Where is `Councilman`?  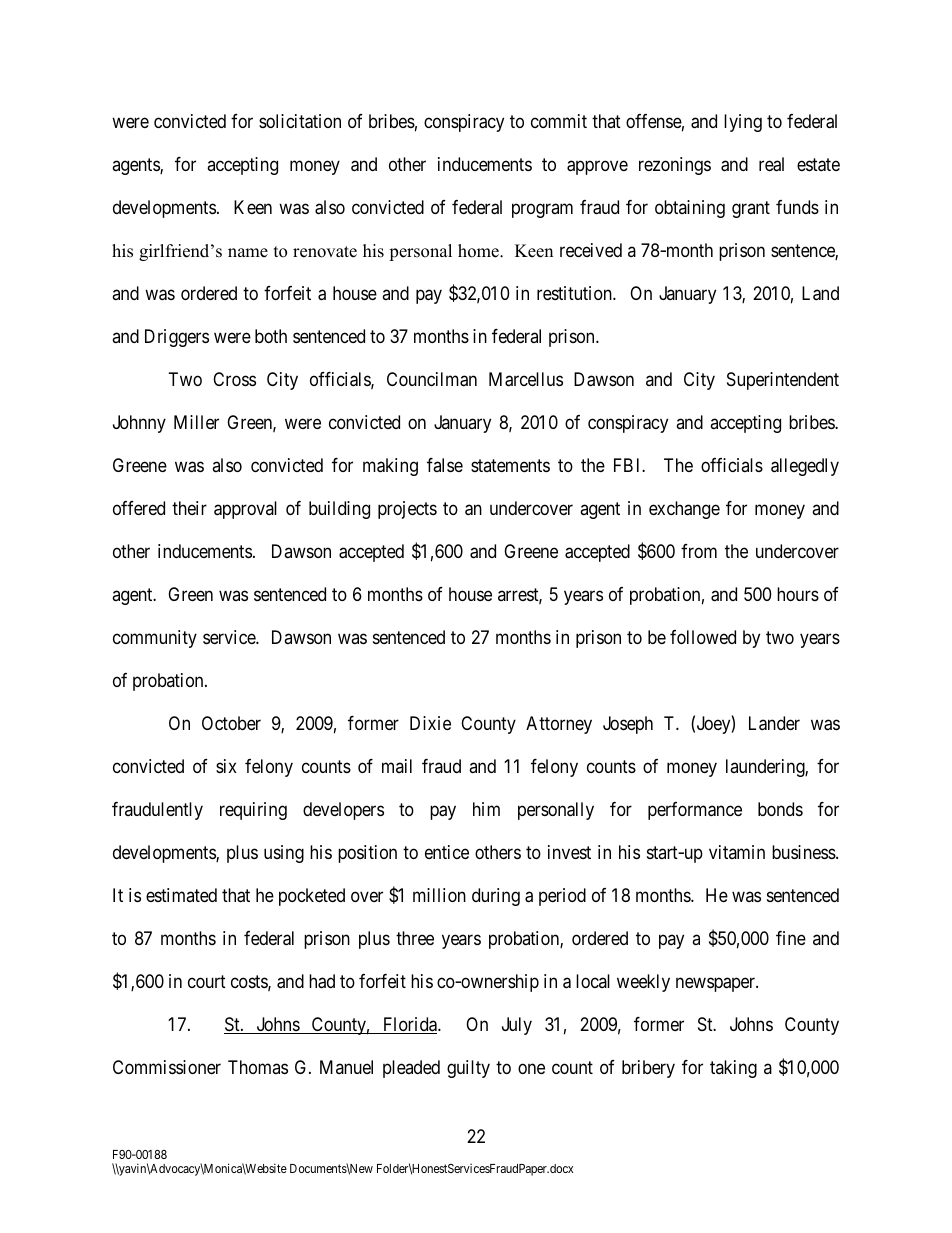 Councilman is located at coordinates (432, 379).
